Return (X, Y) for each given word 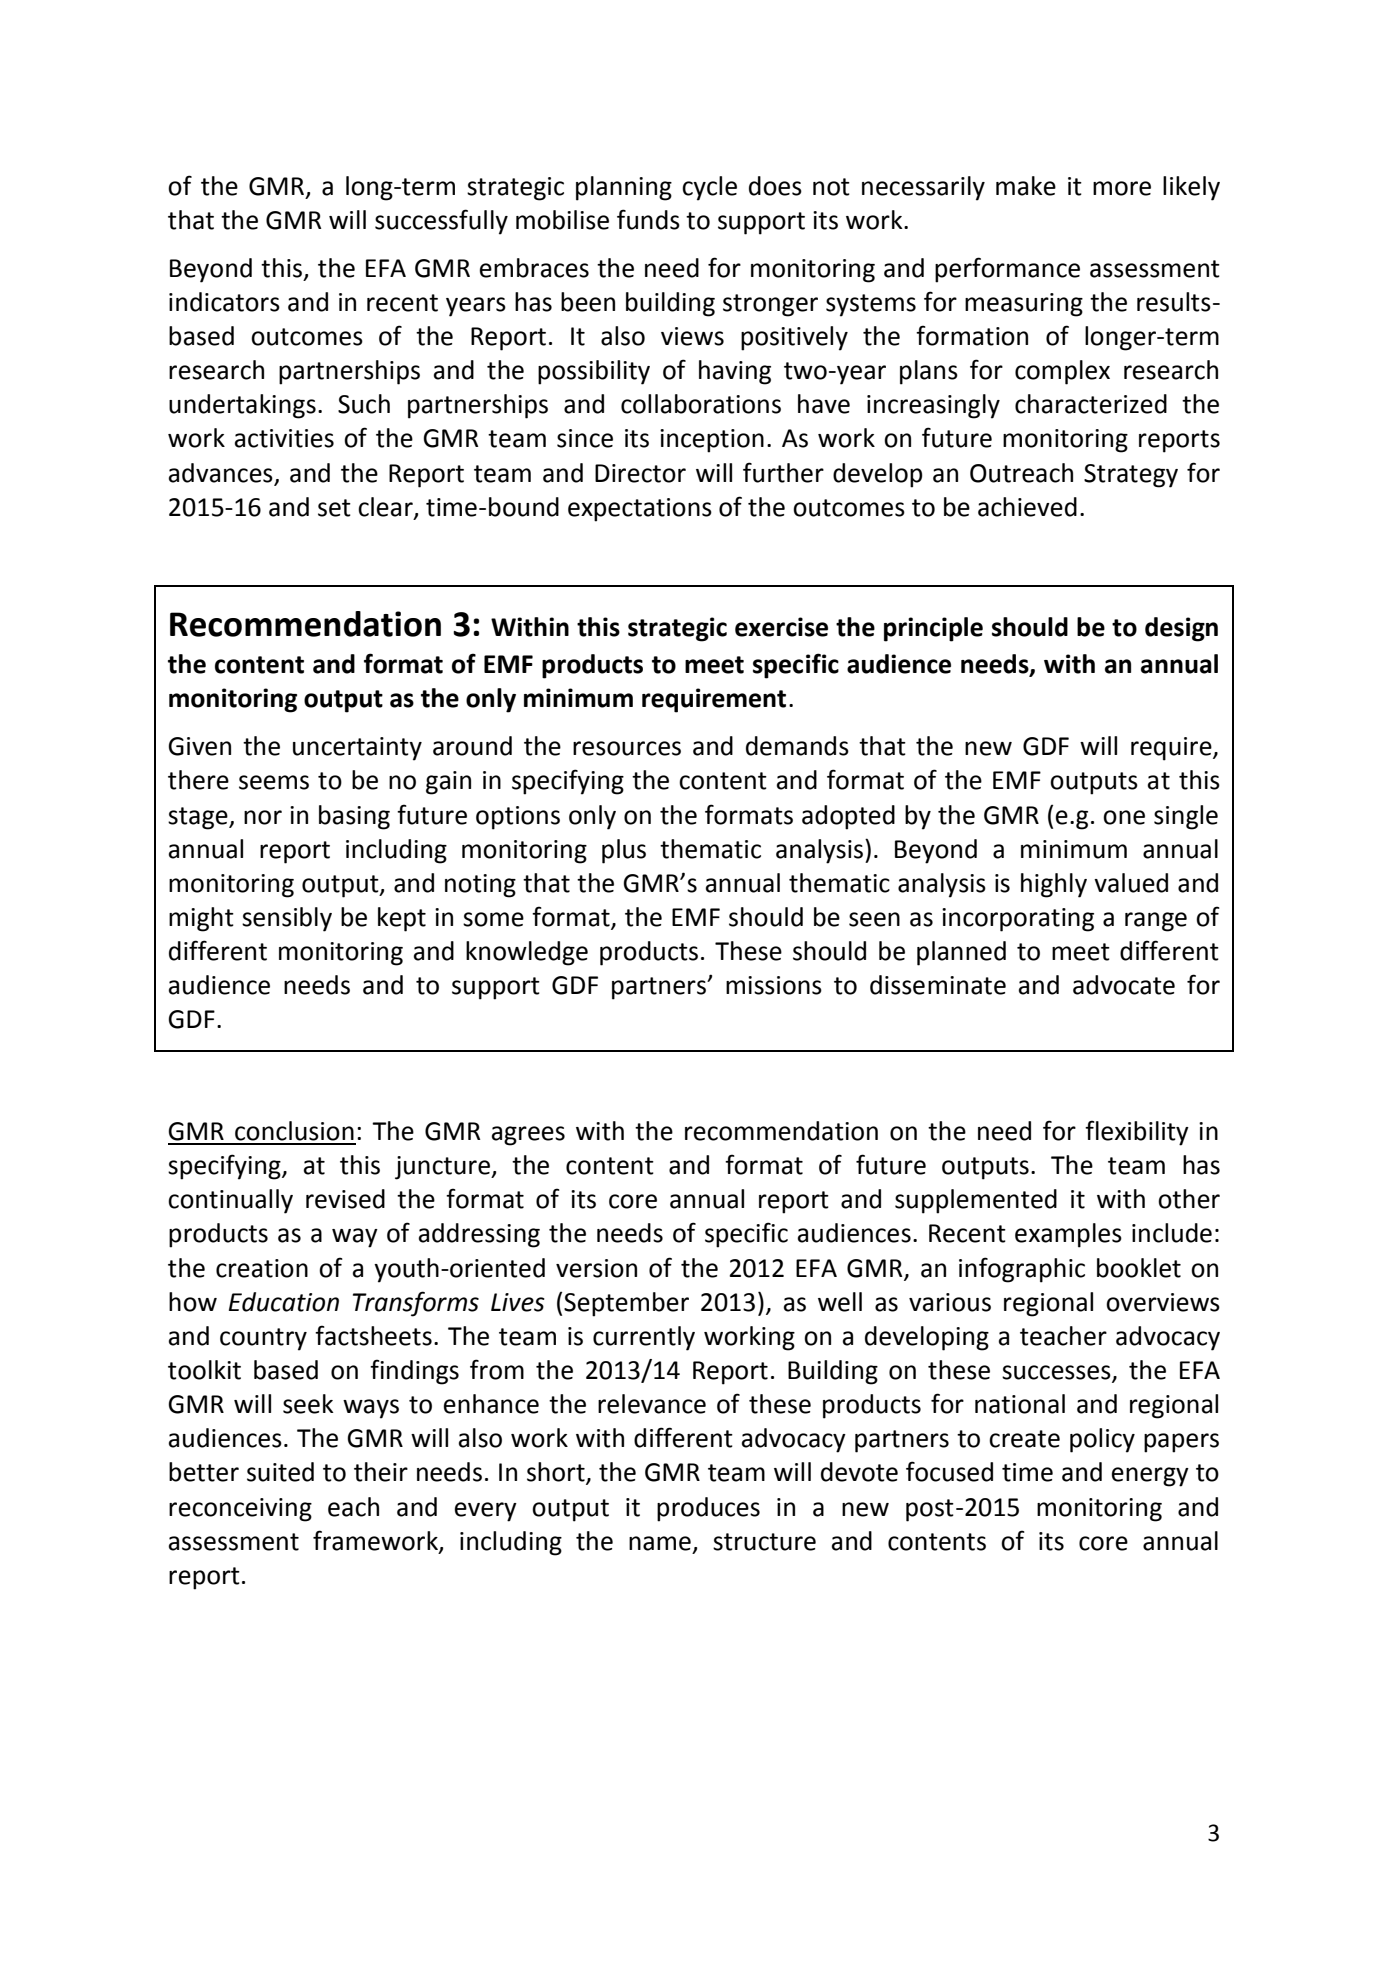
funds (648, 219)
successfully (441, 222)
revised (345, 1199)
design (1181, 629)
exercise (781, 627)
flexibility (1137, 1133)
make (1026, 186)
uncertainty (357, 749)
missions (774, 985)
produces (708, 1509)
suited (280, 1472)
